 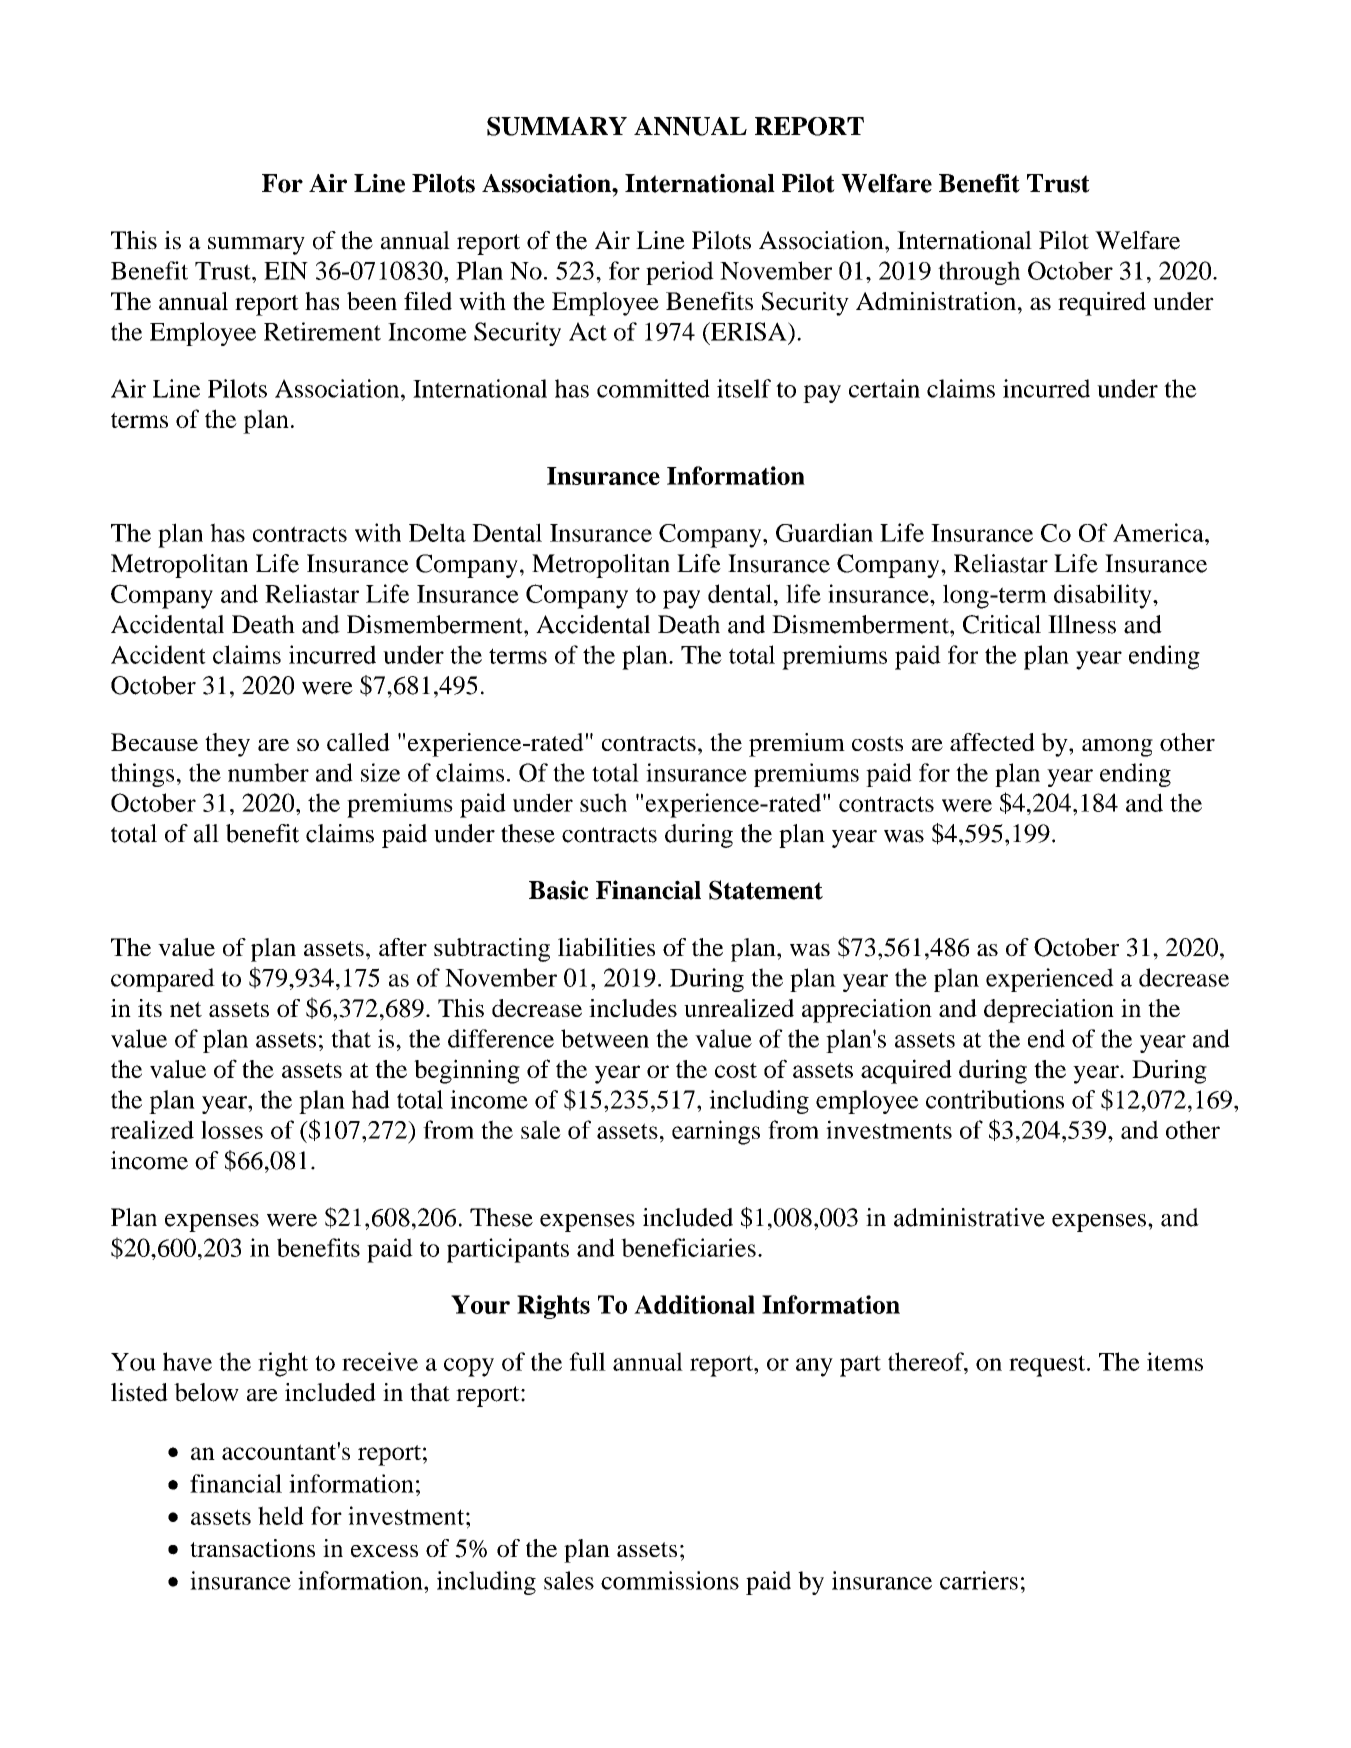 I want to click on compared, so click(x=163, y=980).
